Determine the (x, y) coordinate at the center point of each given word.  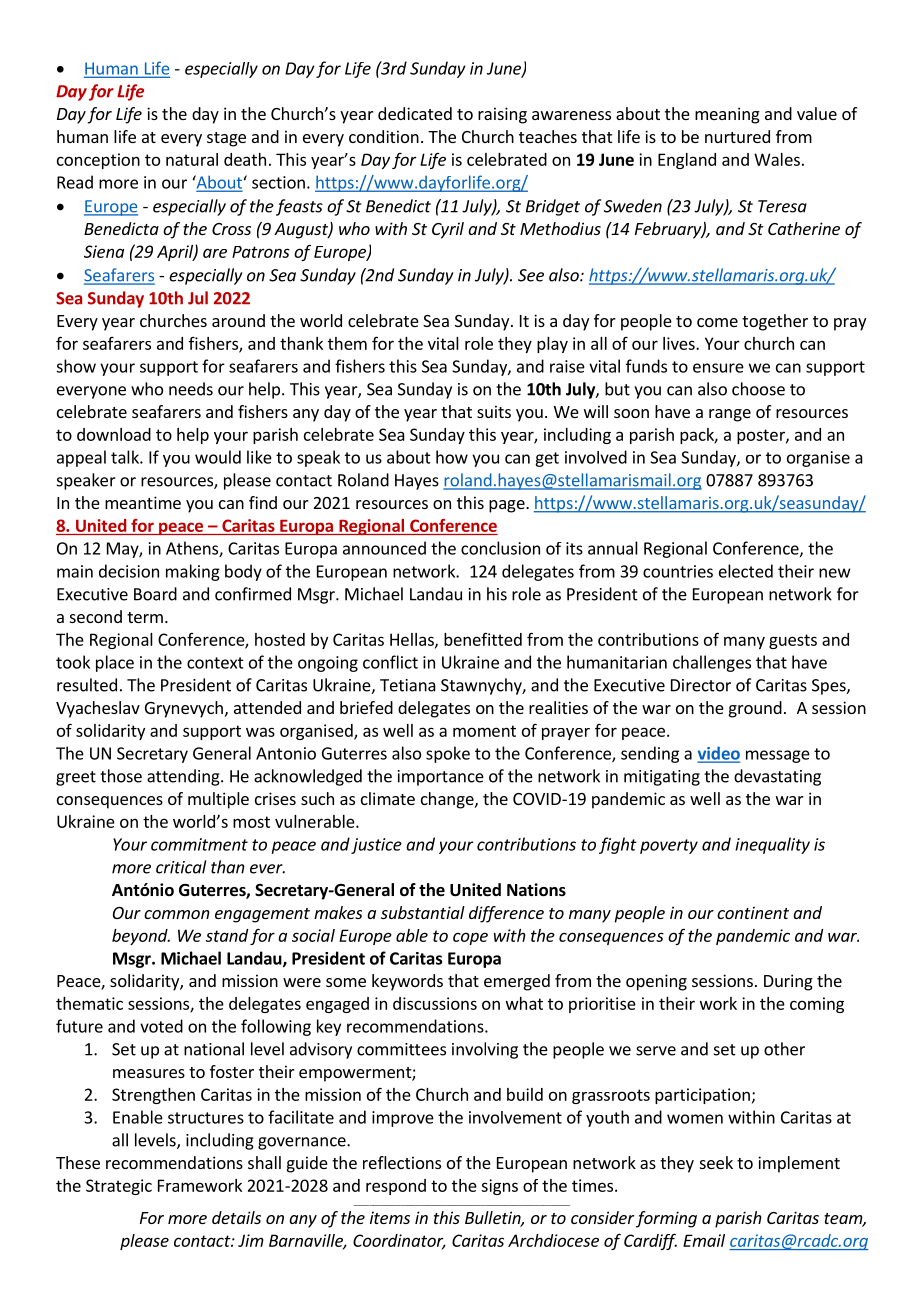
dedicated (415, 113)
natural (192, 159)
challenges (712, 663)
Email (704, 1240)
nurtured (737, 136)
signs (499, 1187)
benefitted (483, 639)
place (115, 663)
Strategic (119, 1187)
